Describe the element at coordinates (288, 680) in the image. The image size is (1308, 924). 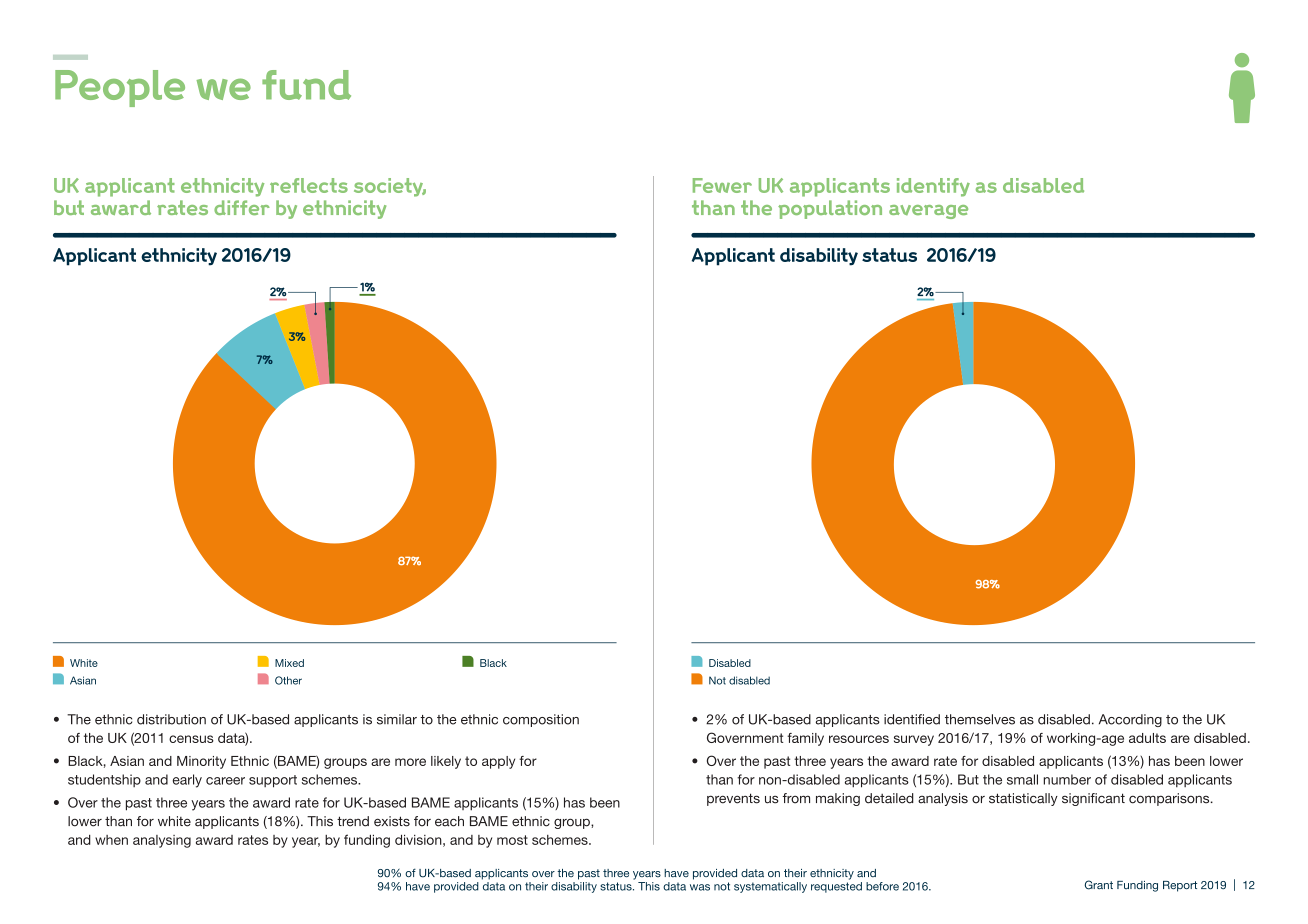
I see `Other` at that location.
